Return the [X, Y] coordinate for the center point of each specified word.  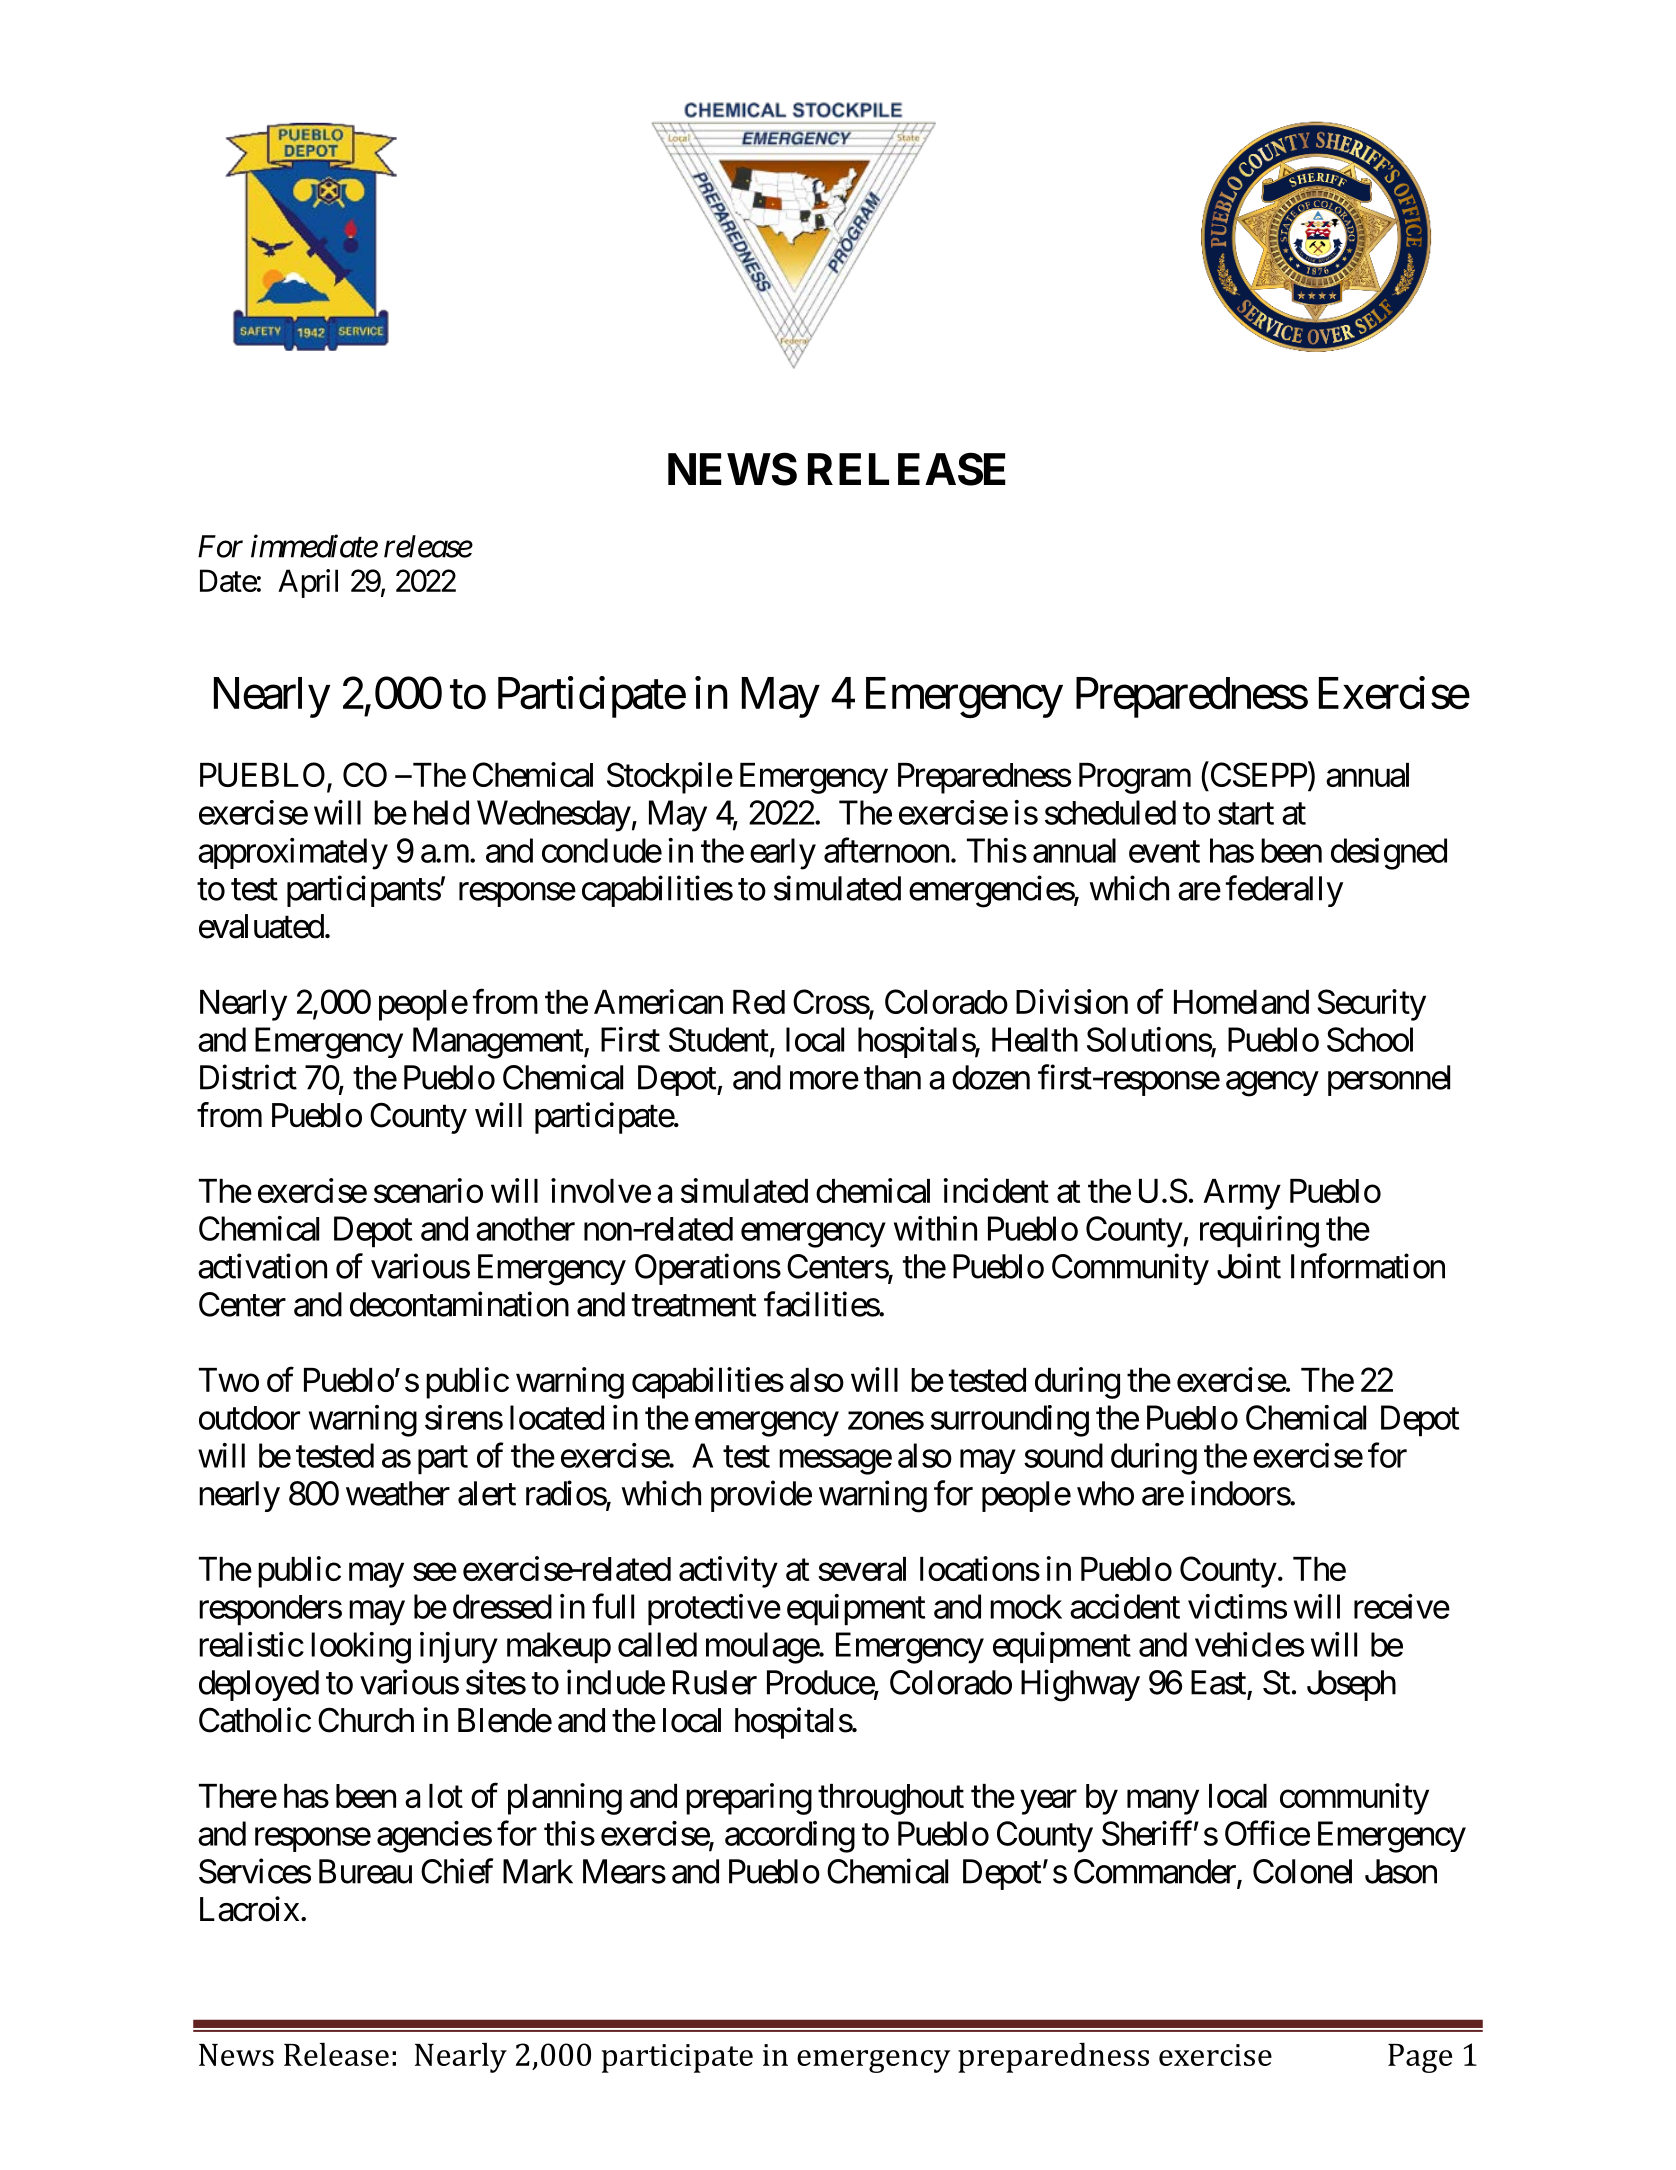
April [308, 583]
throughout [891, 1799]
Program [1135, 778]
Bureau [365, 1871]
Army [1242, 1194]
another [525, 1228]
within [935, 1228]
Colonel [1302, 1871]
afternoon [886, 850]
